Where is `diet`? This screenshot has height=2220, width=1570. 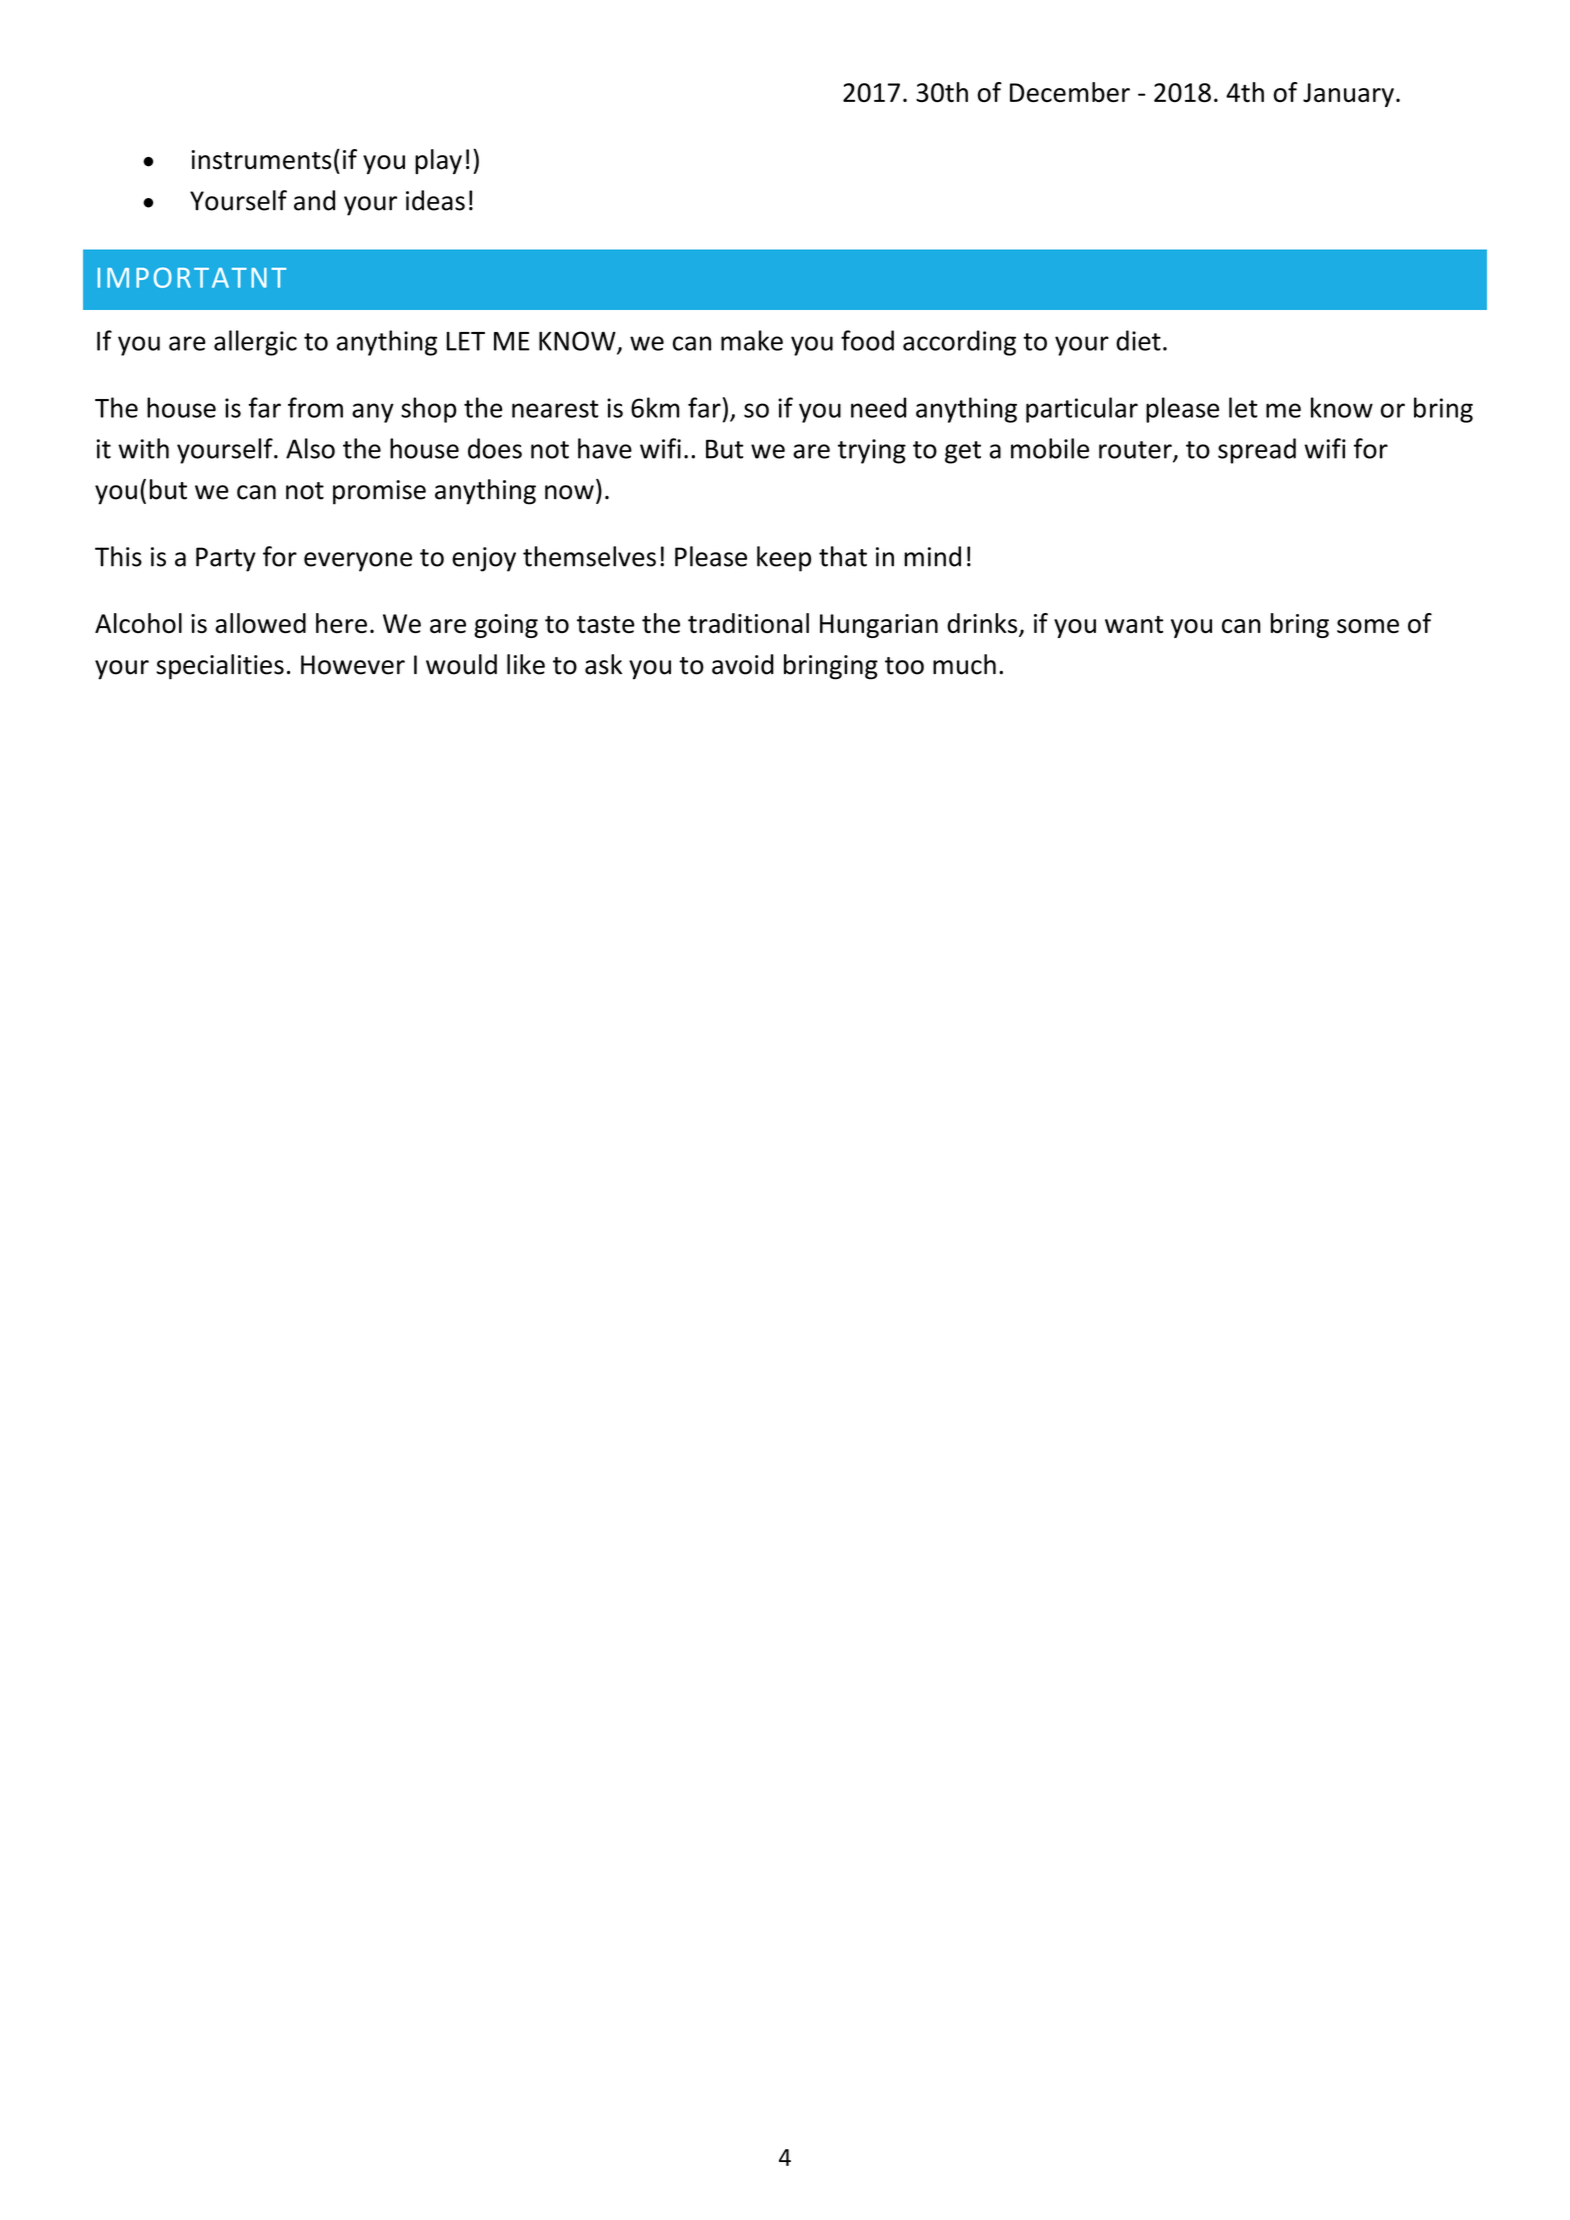 diet is located at coordinates (1138, 340).
